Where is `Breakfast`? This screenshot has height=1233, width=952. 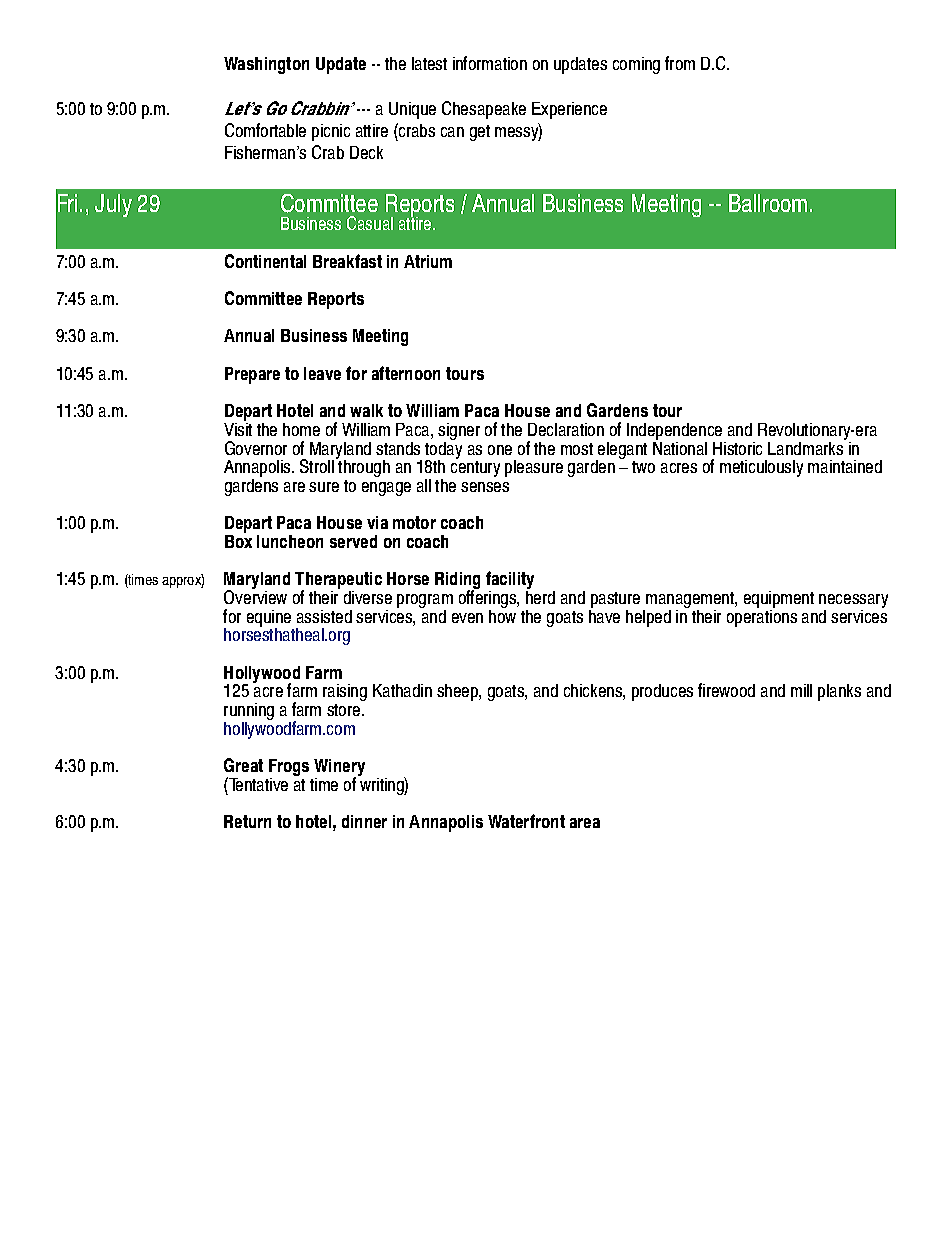 Breakfast is located at coordinates (347, 261).
